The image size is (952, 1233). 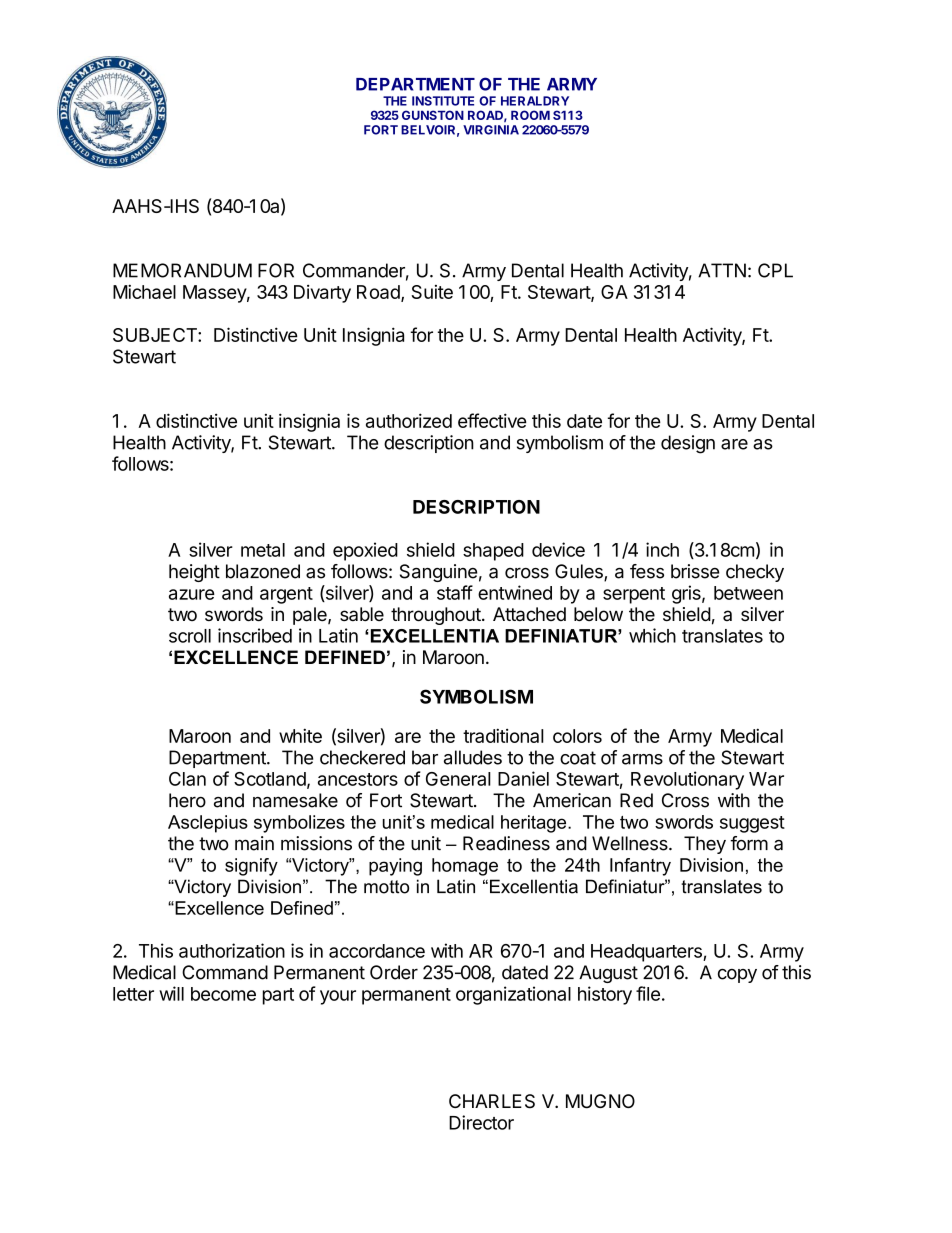 What do you see at coordinates (263, 550) in the document?
I see `metal` at bounding box center [263, 550].
